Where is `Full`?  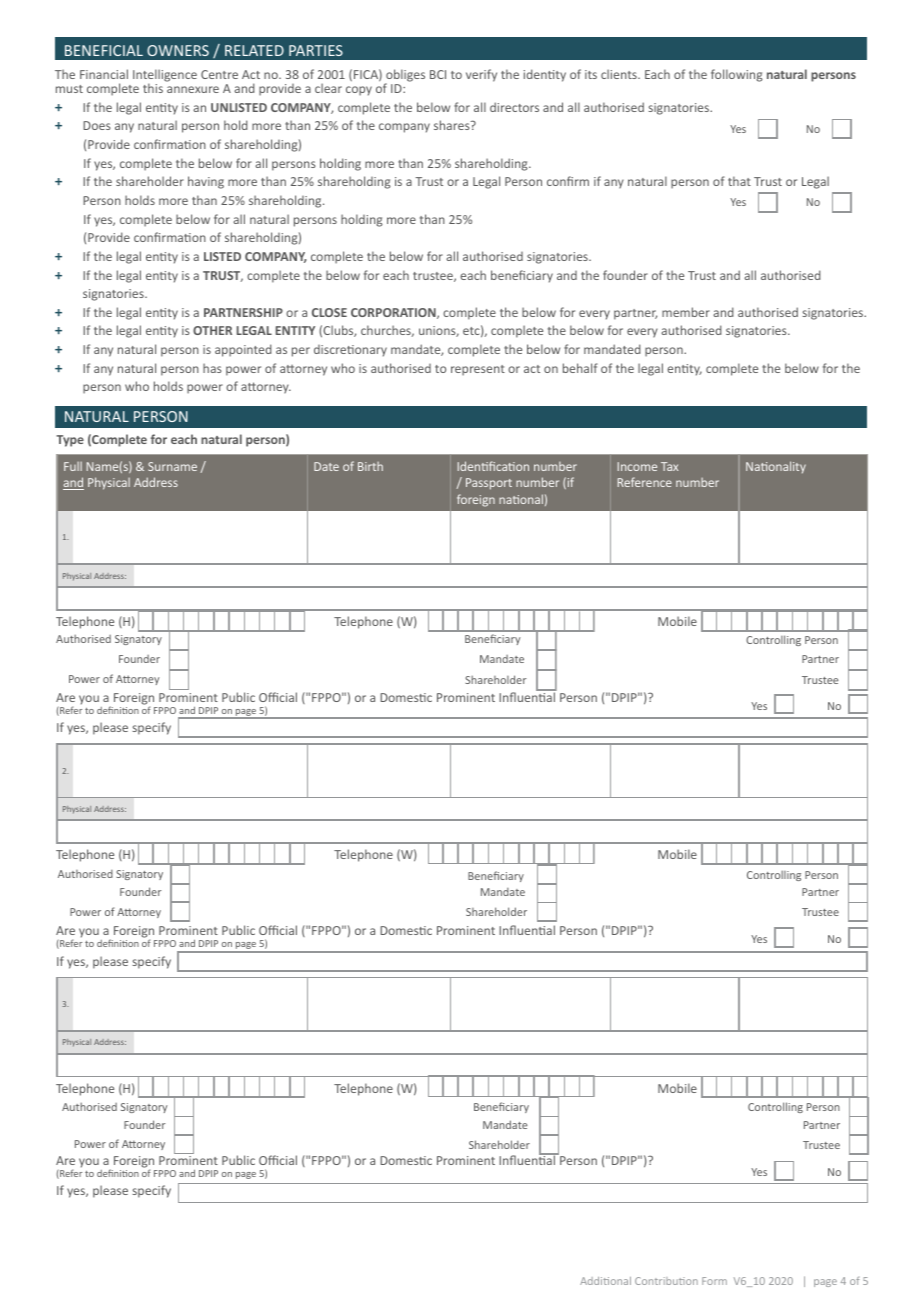
Full is located at coordinates (73, 466).
